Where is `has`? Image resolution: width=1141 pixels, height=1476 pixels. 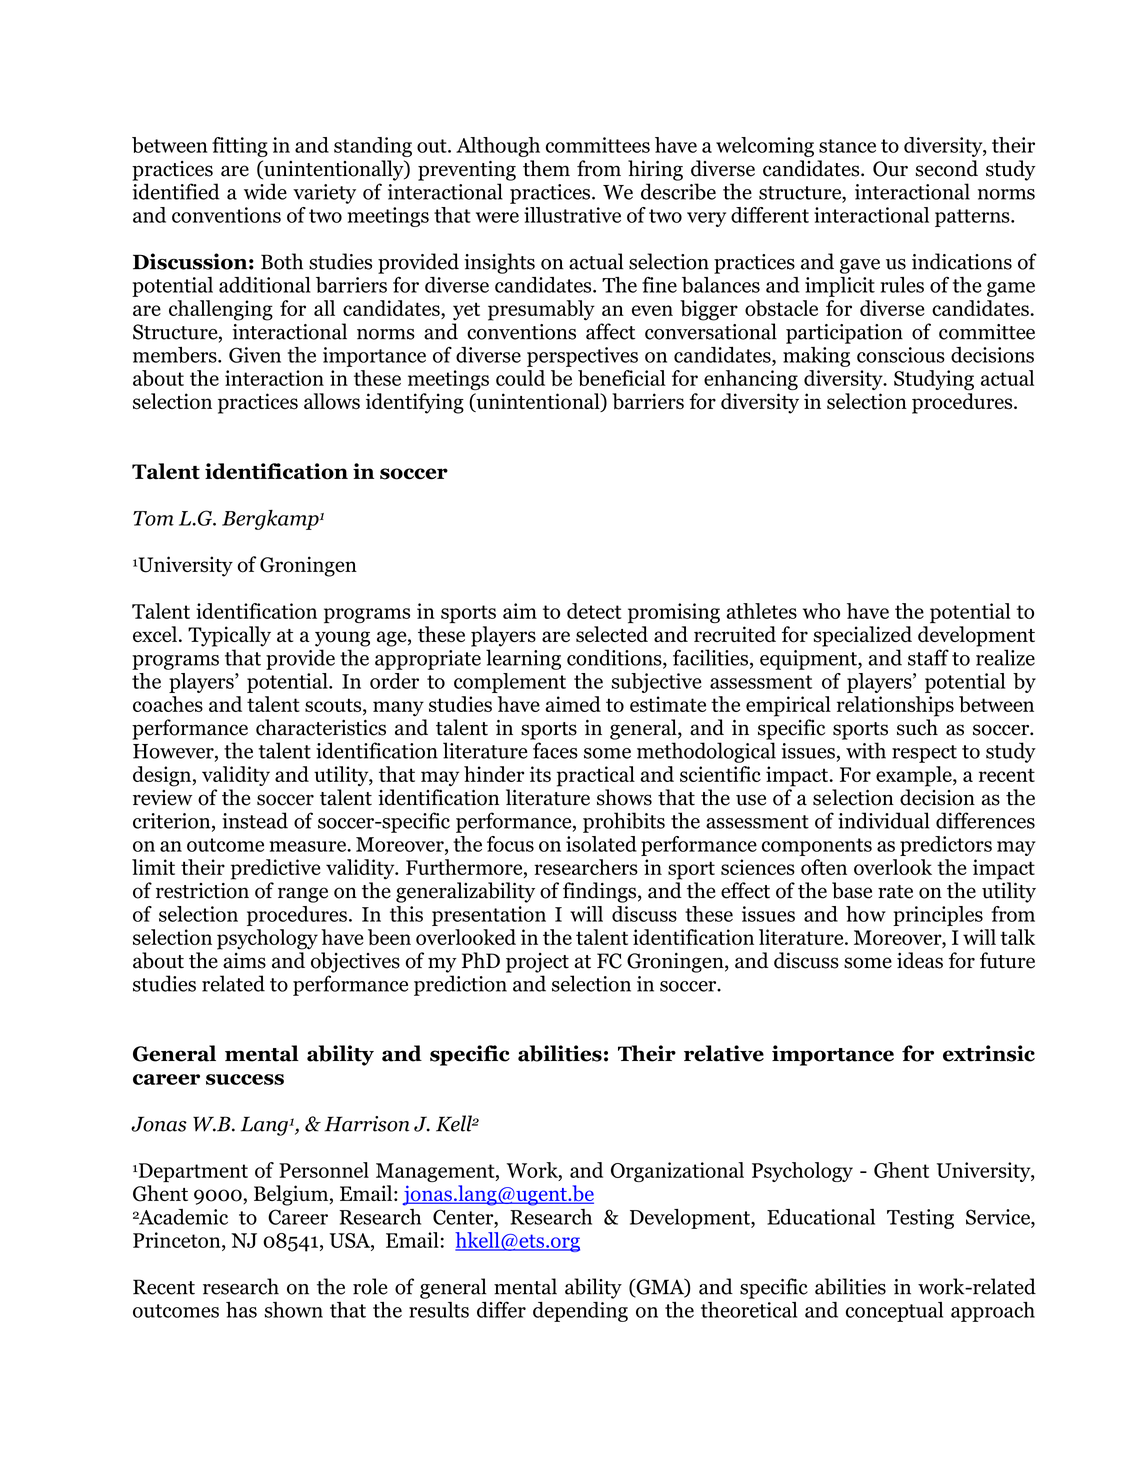 has is located at coordinates (241, 1310).
